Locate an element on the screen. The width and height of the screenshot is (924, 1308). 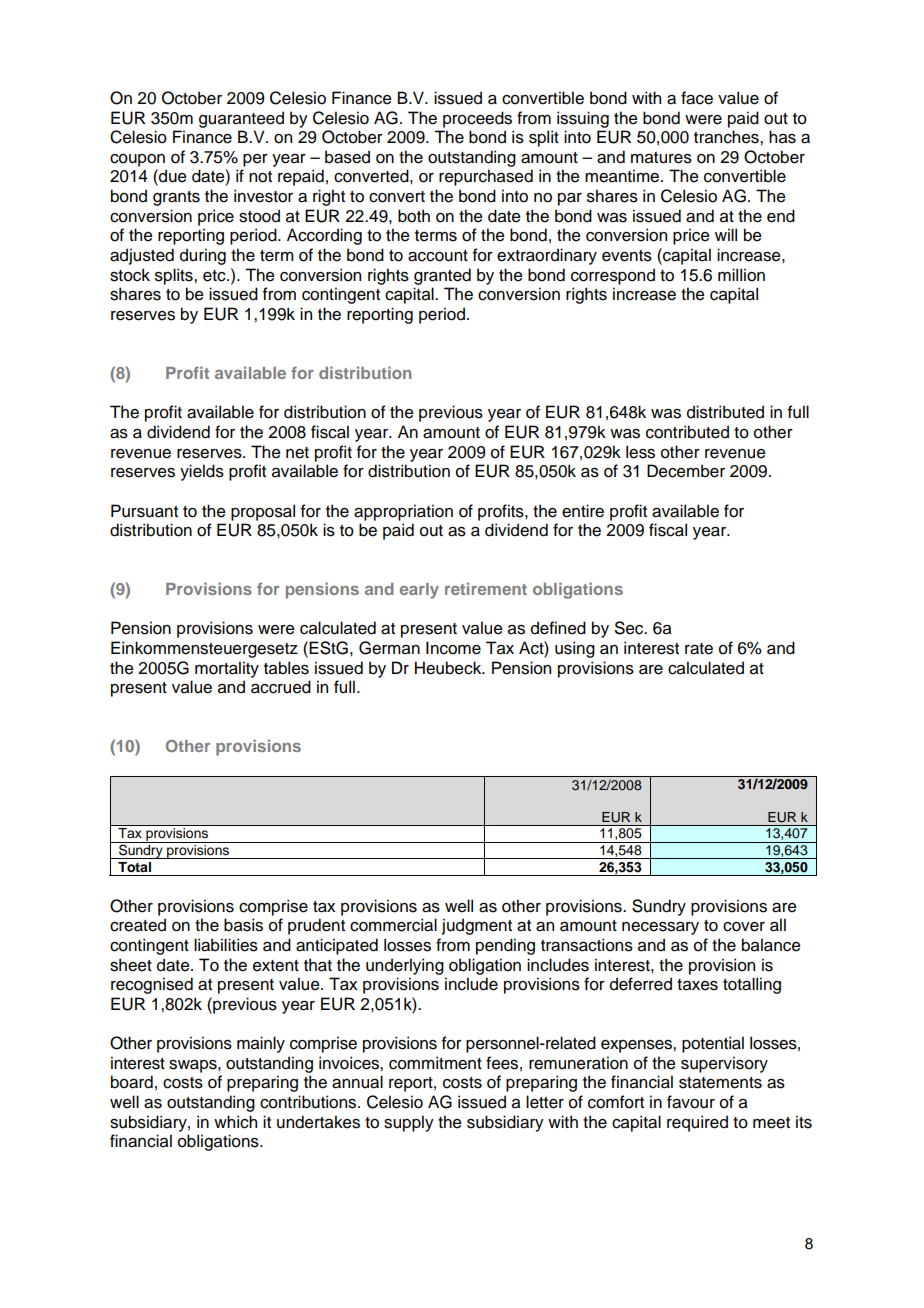
mortality is located at coordinates (227, 669).
